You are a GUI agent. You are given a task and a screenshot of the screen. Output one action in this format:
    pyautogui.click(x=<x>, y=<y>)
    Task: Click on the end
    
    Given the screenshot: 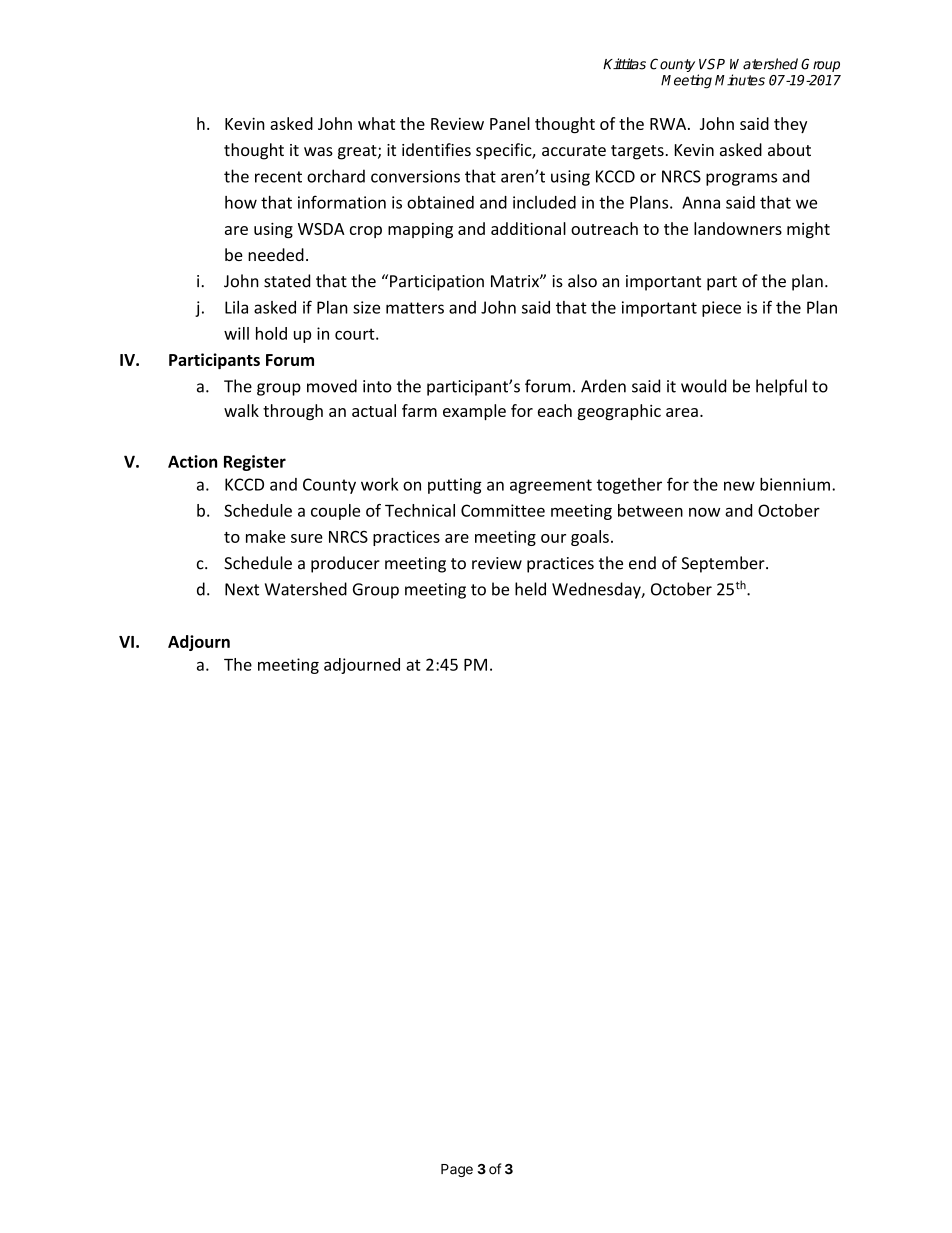 What is the action you would take?
    pyautogui.click(x=642, y=563)
